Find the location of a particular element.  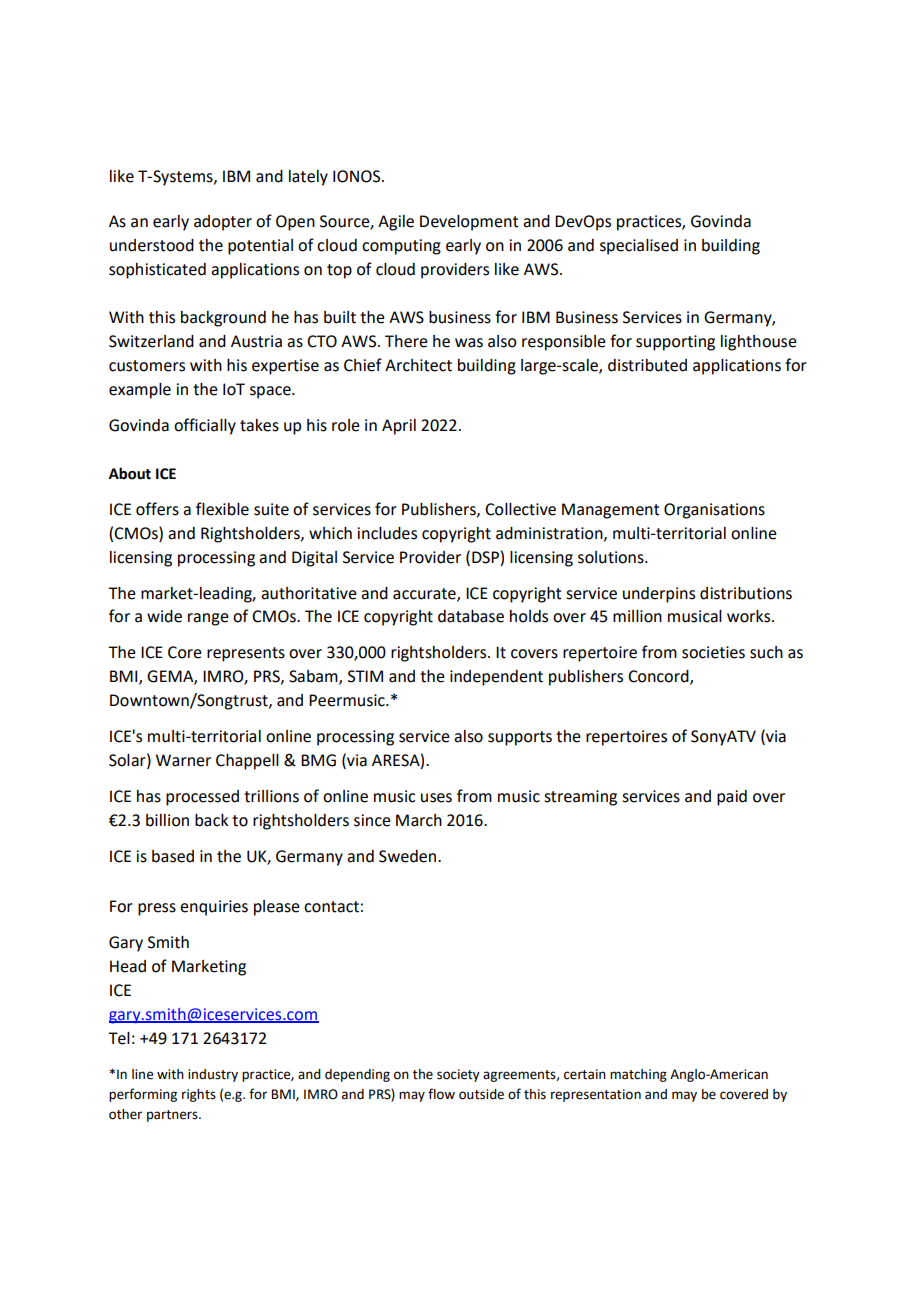

flexible is located at coordinates (222, 509).
